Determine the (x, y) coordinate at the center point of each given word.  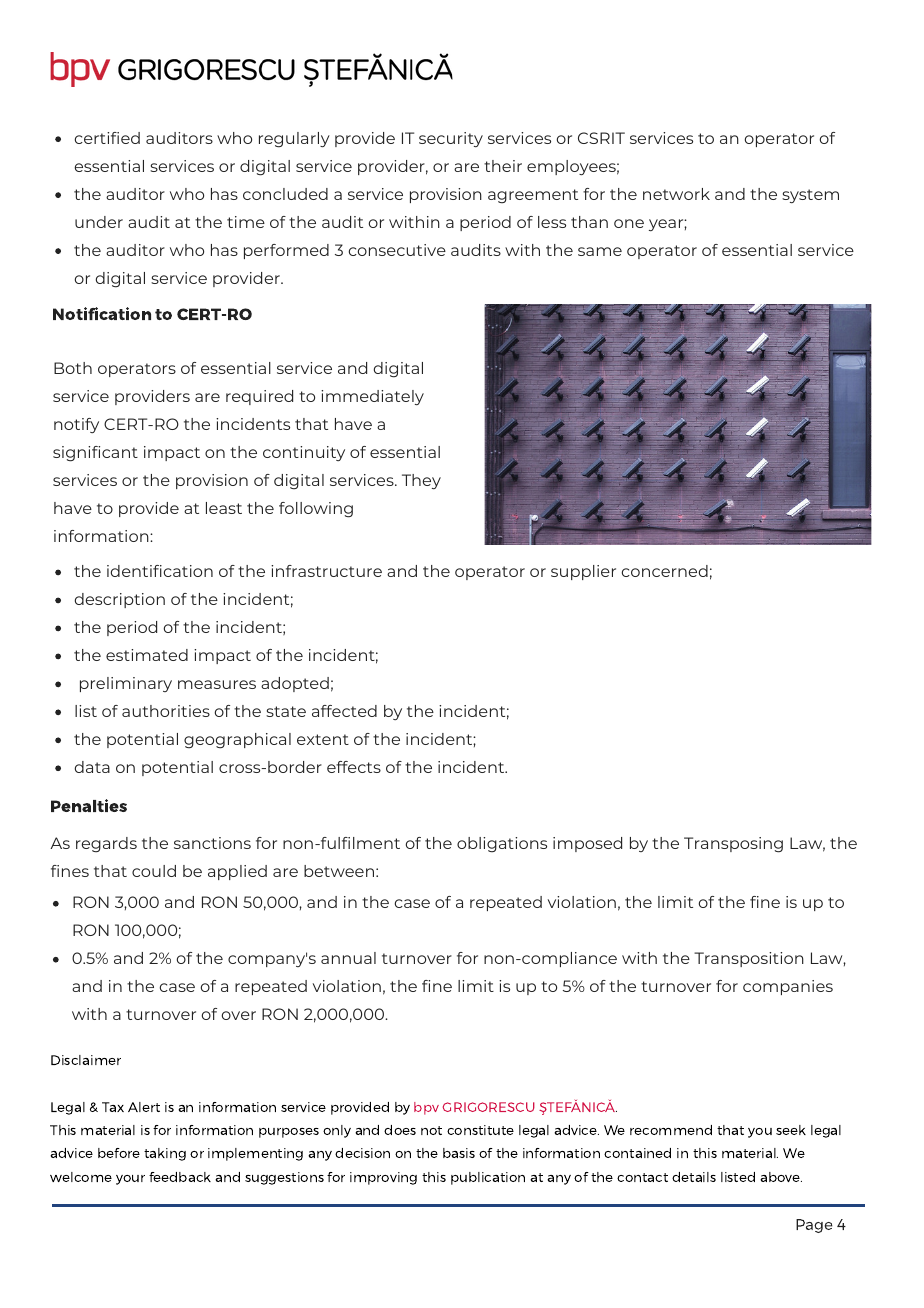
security (451, 139)
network (676, 194)
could (154, 871)
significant (95, 454)
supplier (583, 572)
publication (488, 1178)
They (421, 481)
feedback (180, 1177)
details (694, 1177)
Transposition (749, 959)
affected (344, 711)
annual (348, 958)
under (99, 222)
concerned (665, 571)
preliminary (126, 684)
